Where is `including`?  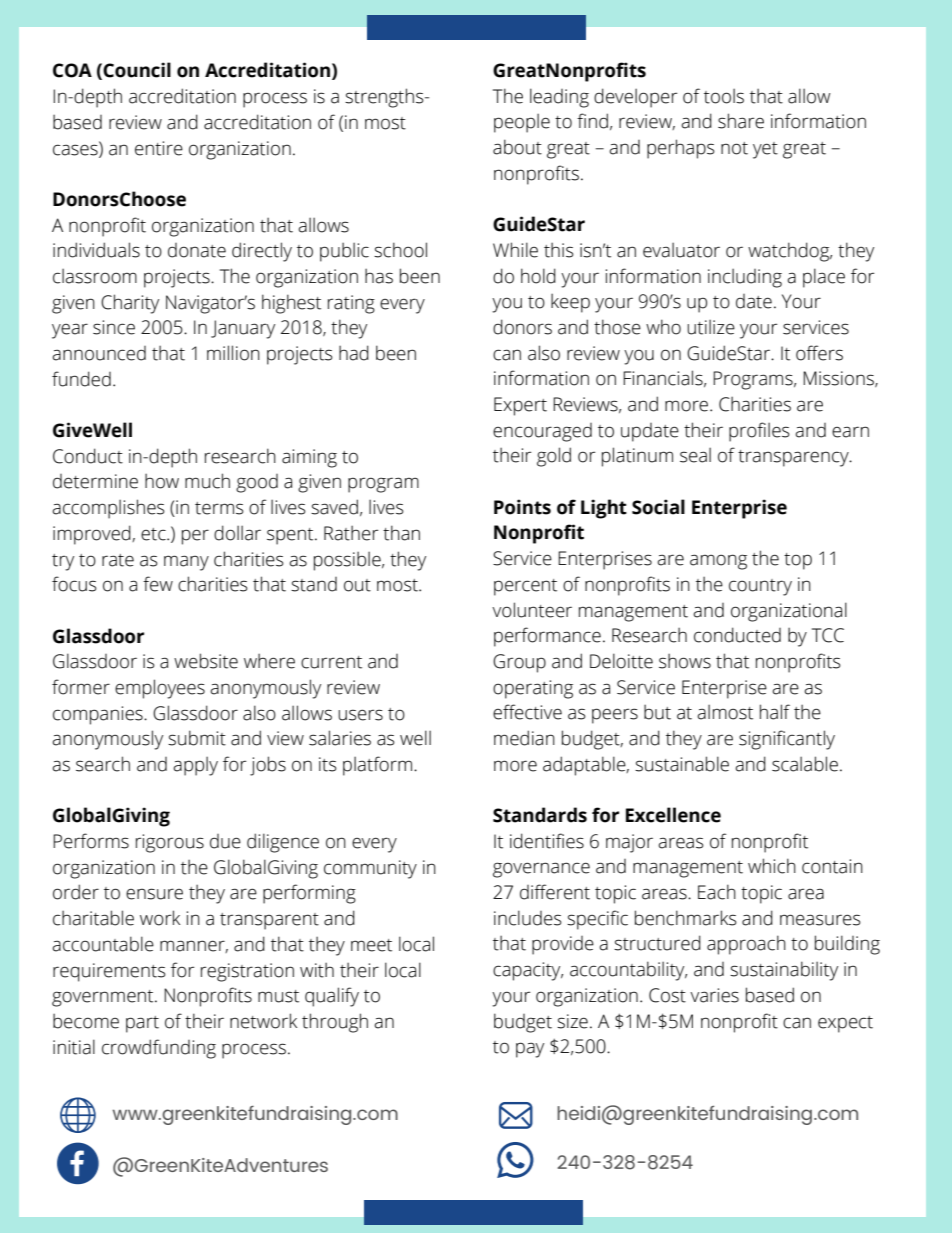
including is located at coordinates (745, 278).
